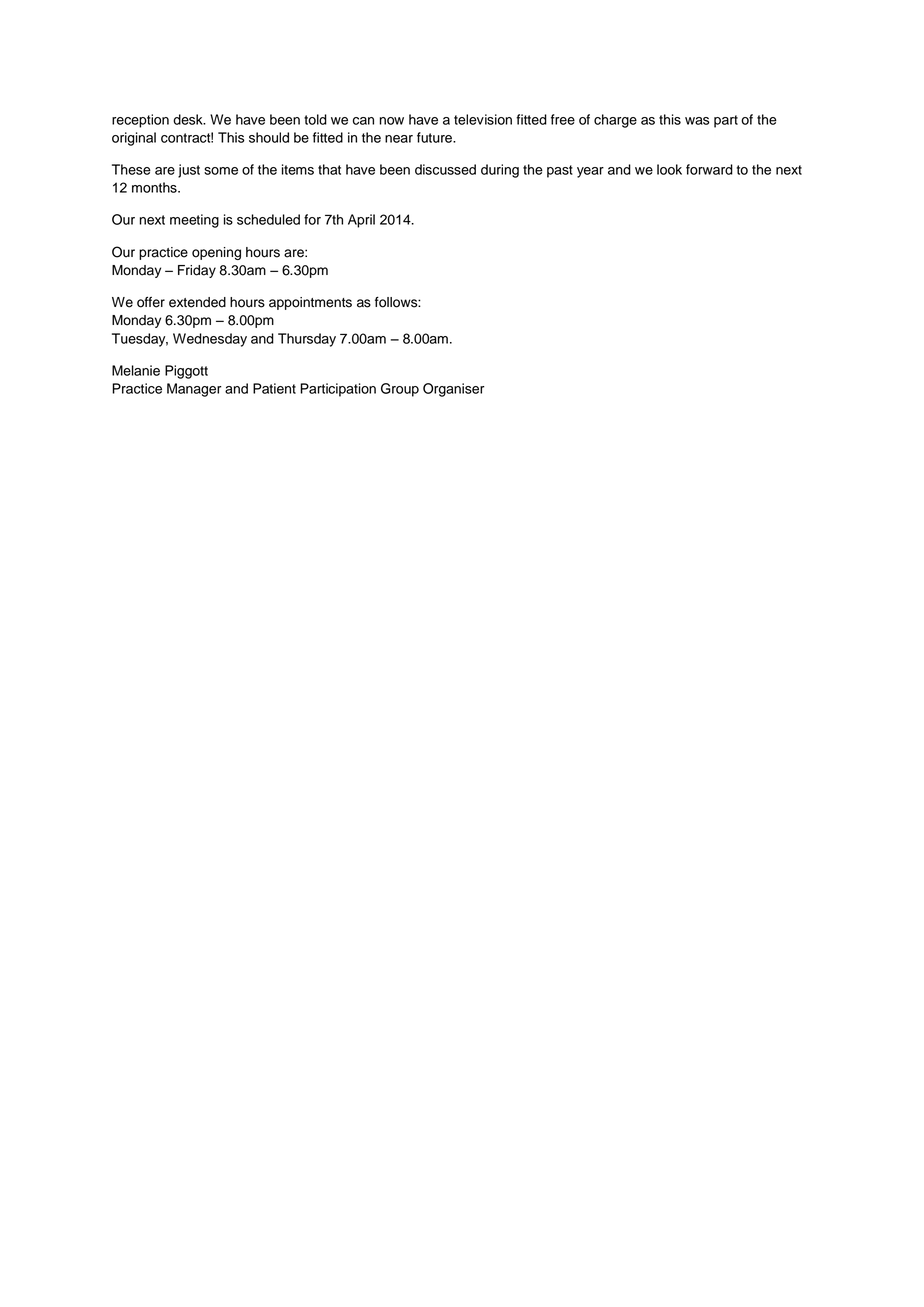  I want to click on opening, so click(216, 253).
